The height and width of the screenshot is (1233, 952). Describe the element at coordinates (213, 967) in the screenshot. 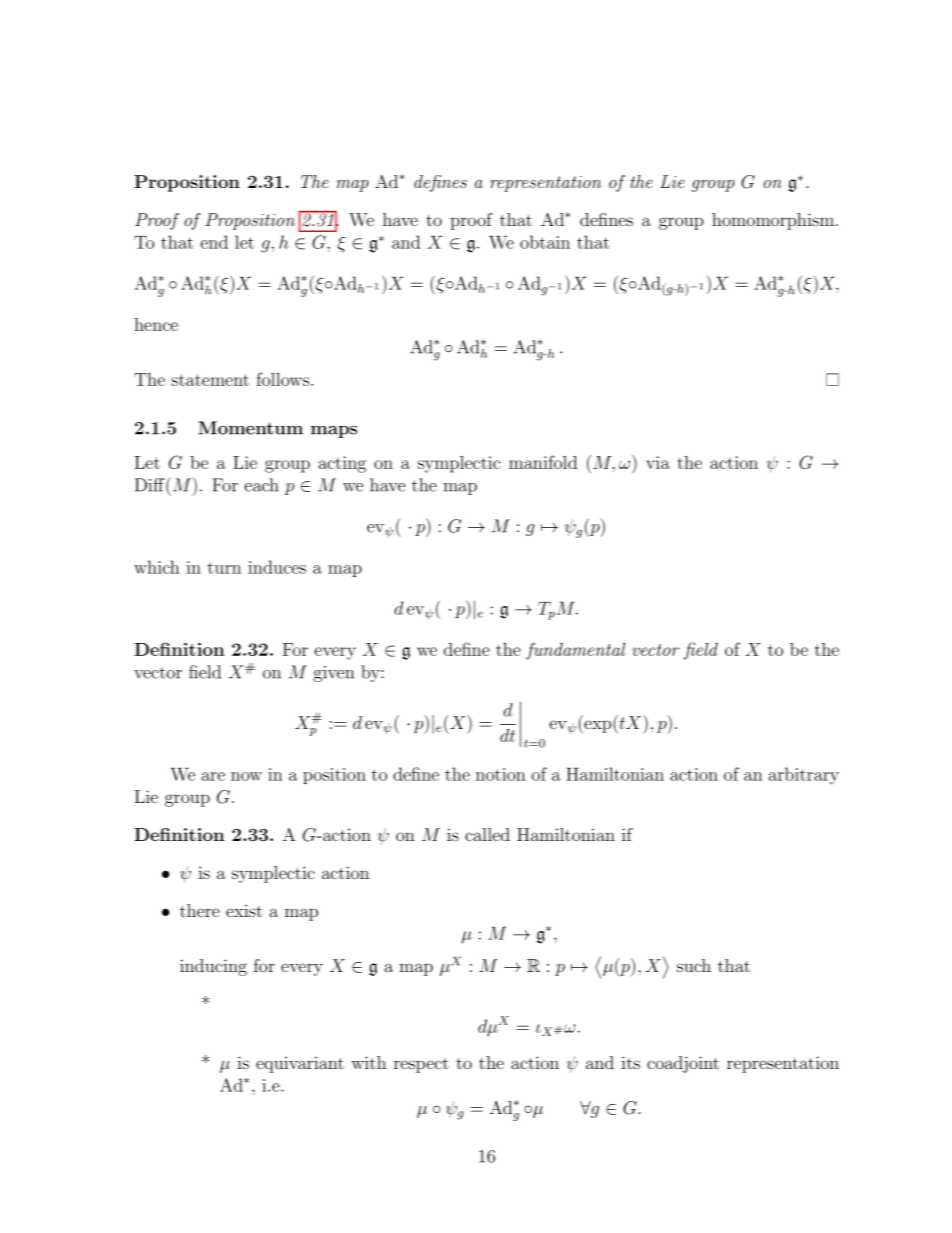

I see `inducing` at that location.
